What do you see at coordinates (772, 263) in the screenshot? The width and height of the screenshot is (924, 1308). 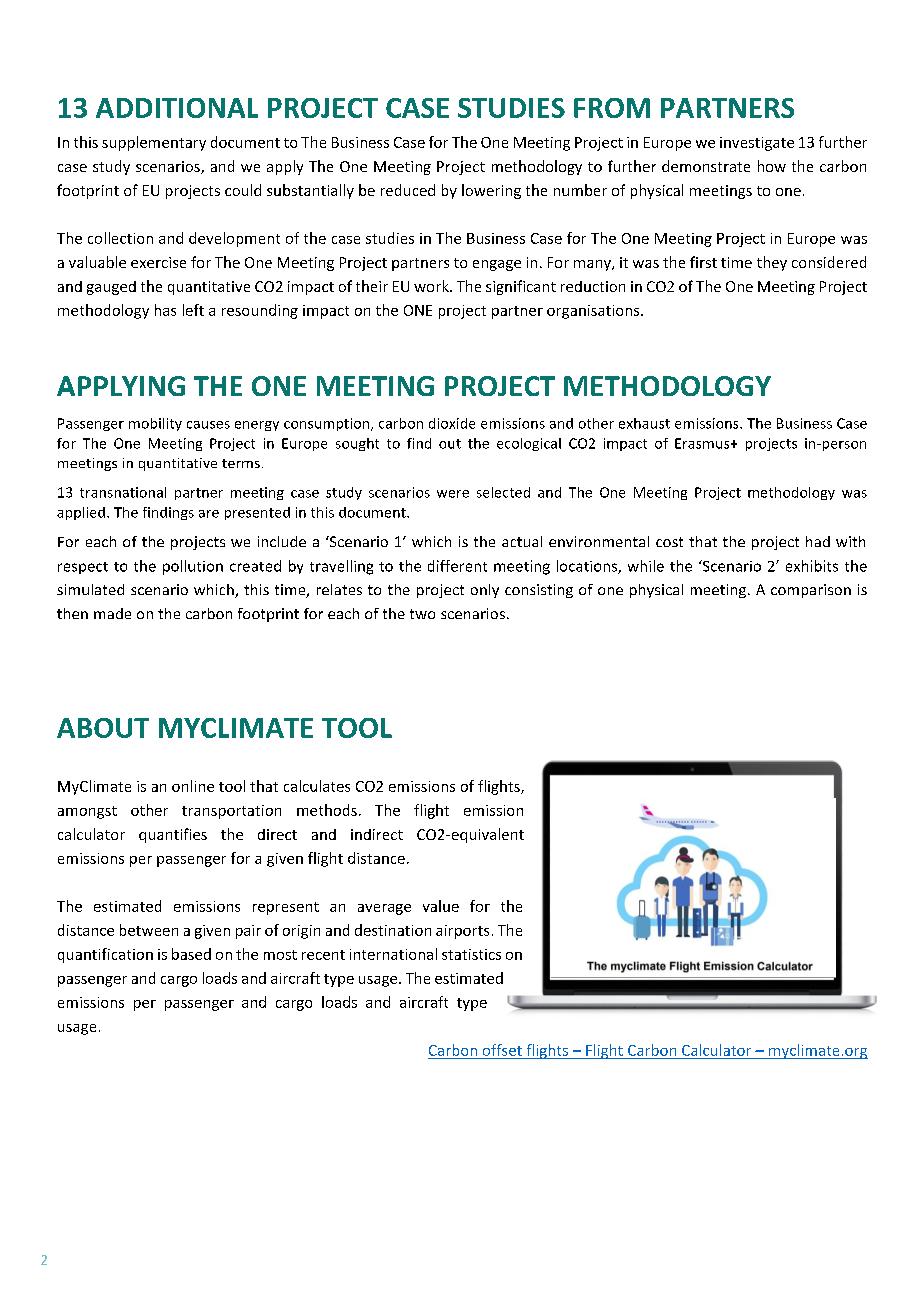 I see `they` at bounding box center [772, 263].
